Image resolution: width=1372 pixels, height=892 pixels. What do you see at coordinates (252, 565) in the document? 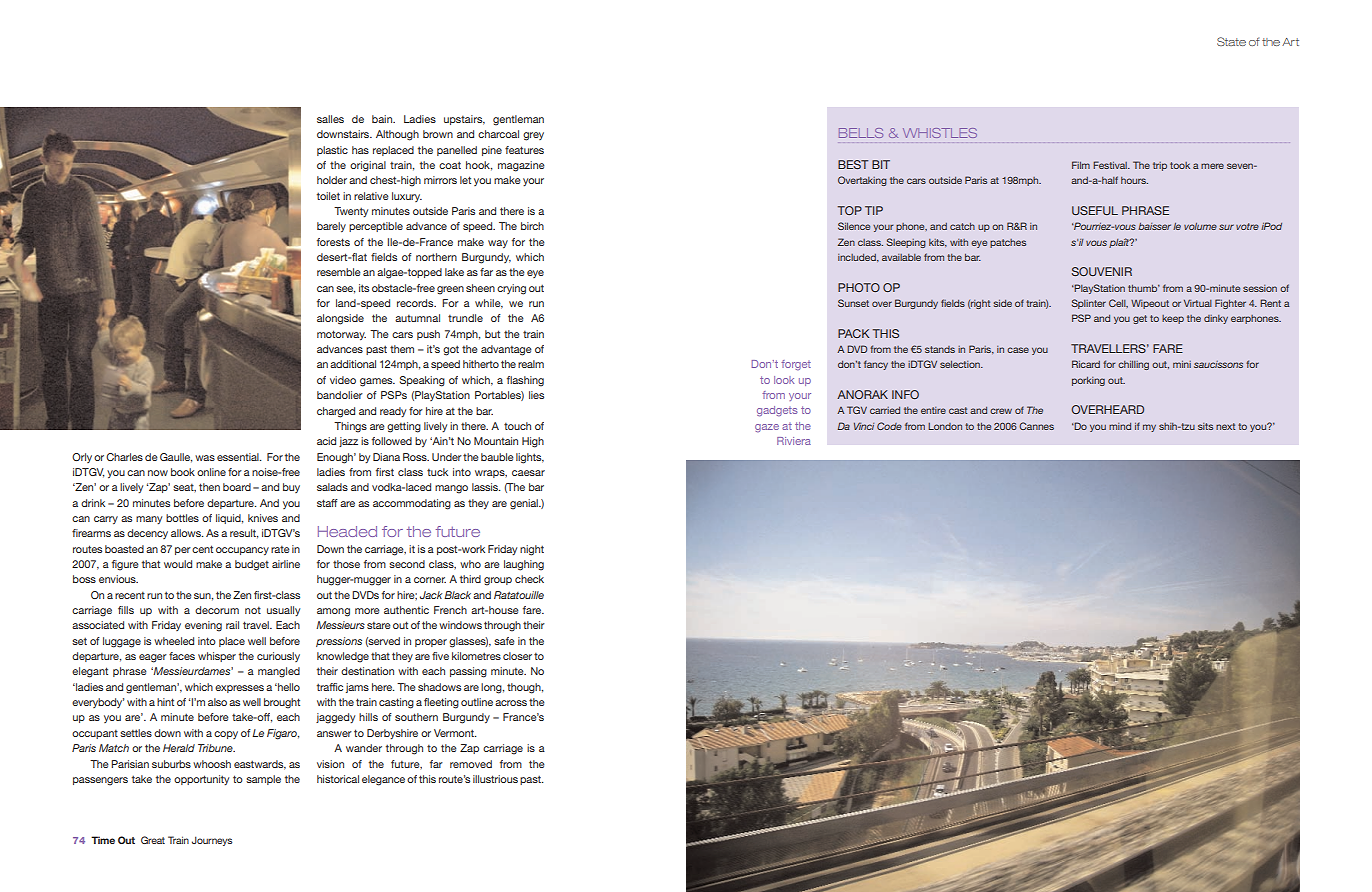
I see `budget` at bounding box center [252, 565].
